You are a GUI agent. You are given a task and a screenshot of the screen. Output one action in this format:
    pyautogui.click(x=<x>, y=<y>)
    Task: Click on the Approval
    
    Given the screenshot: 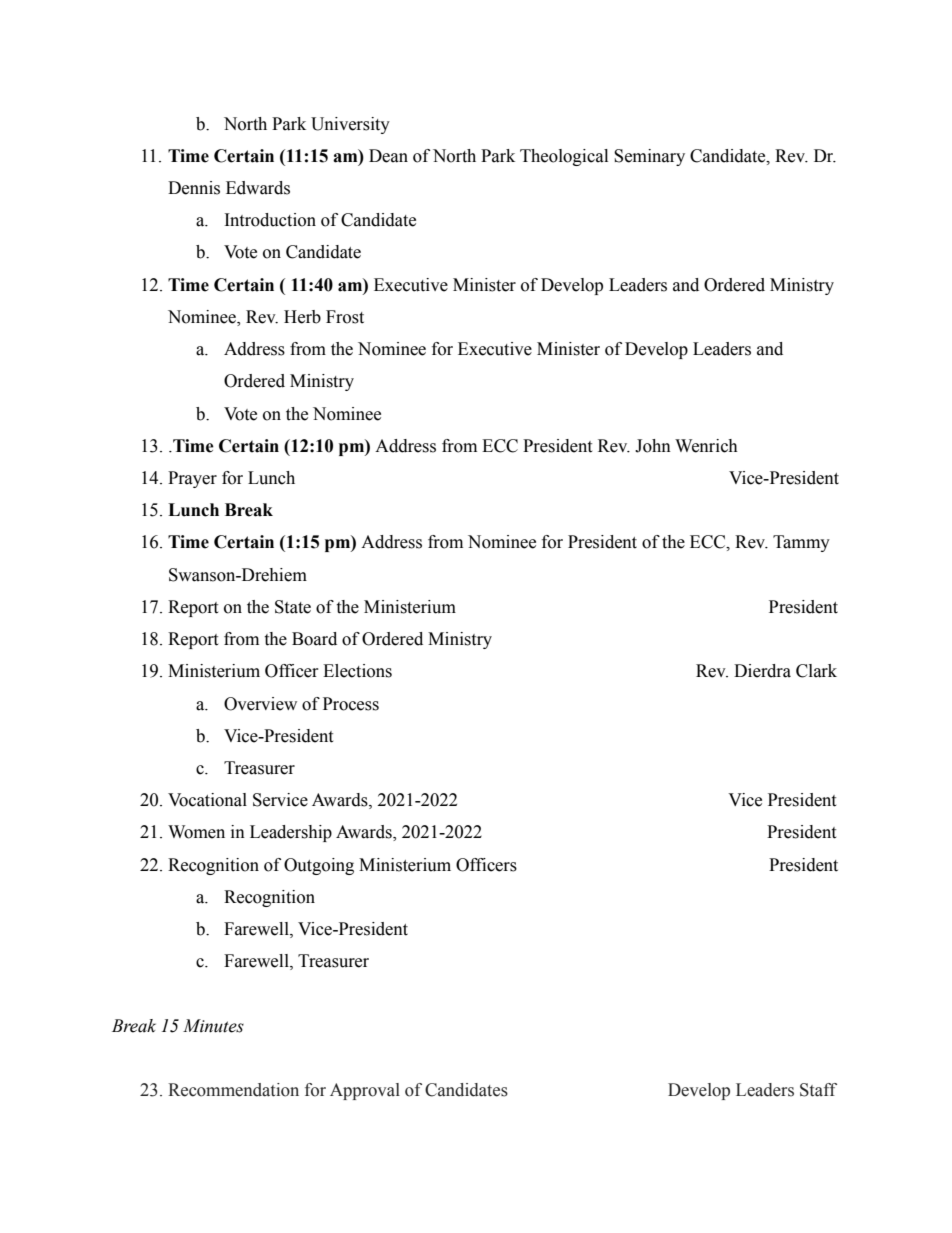 What is the action you would take?
    pyautogui.click(x=365, y=1091)
